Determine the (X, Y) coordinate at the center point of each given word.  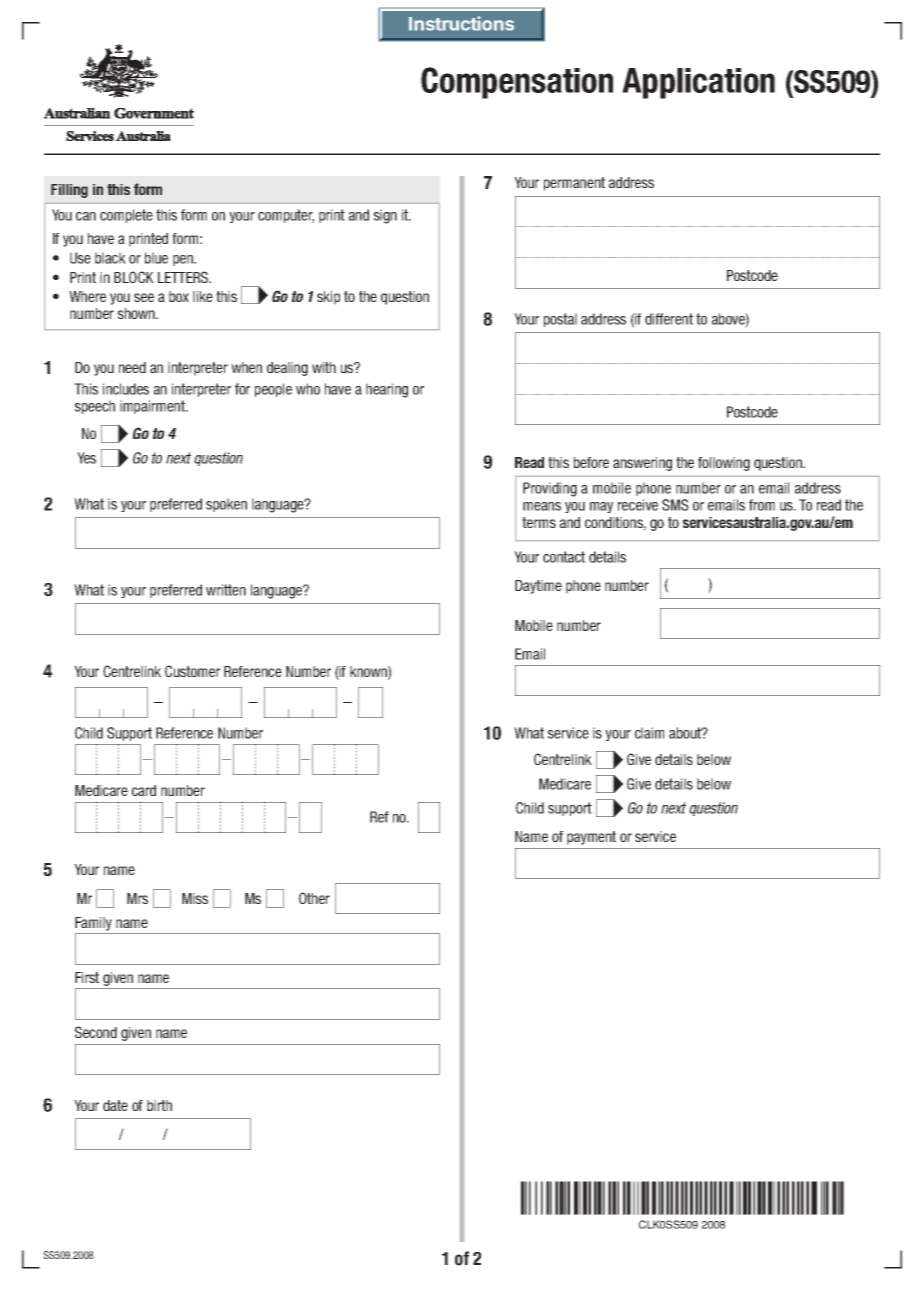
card (144, 790)
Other (314, 898)
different (669, 319)
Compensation (517, 83)
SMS (675, 505)
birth (159, 1105)
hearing (387, 390)
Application (698, 83)
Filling (69, 191)
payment (591, 838)
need (132, 367)
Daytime (538, 587)
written (226, 590)
